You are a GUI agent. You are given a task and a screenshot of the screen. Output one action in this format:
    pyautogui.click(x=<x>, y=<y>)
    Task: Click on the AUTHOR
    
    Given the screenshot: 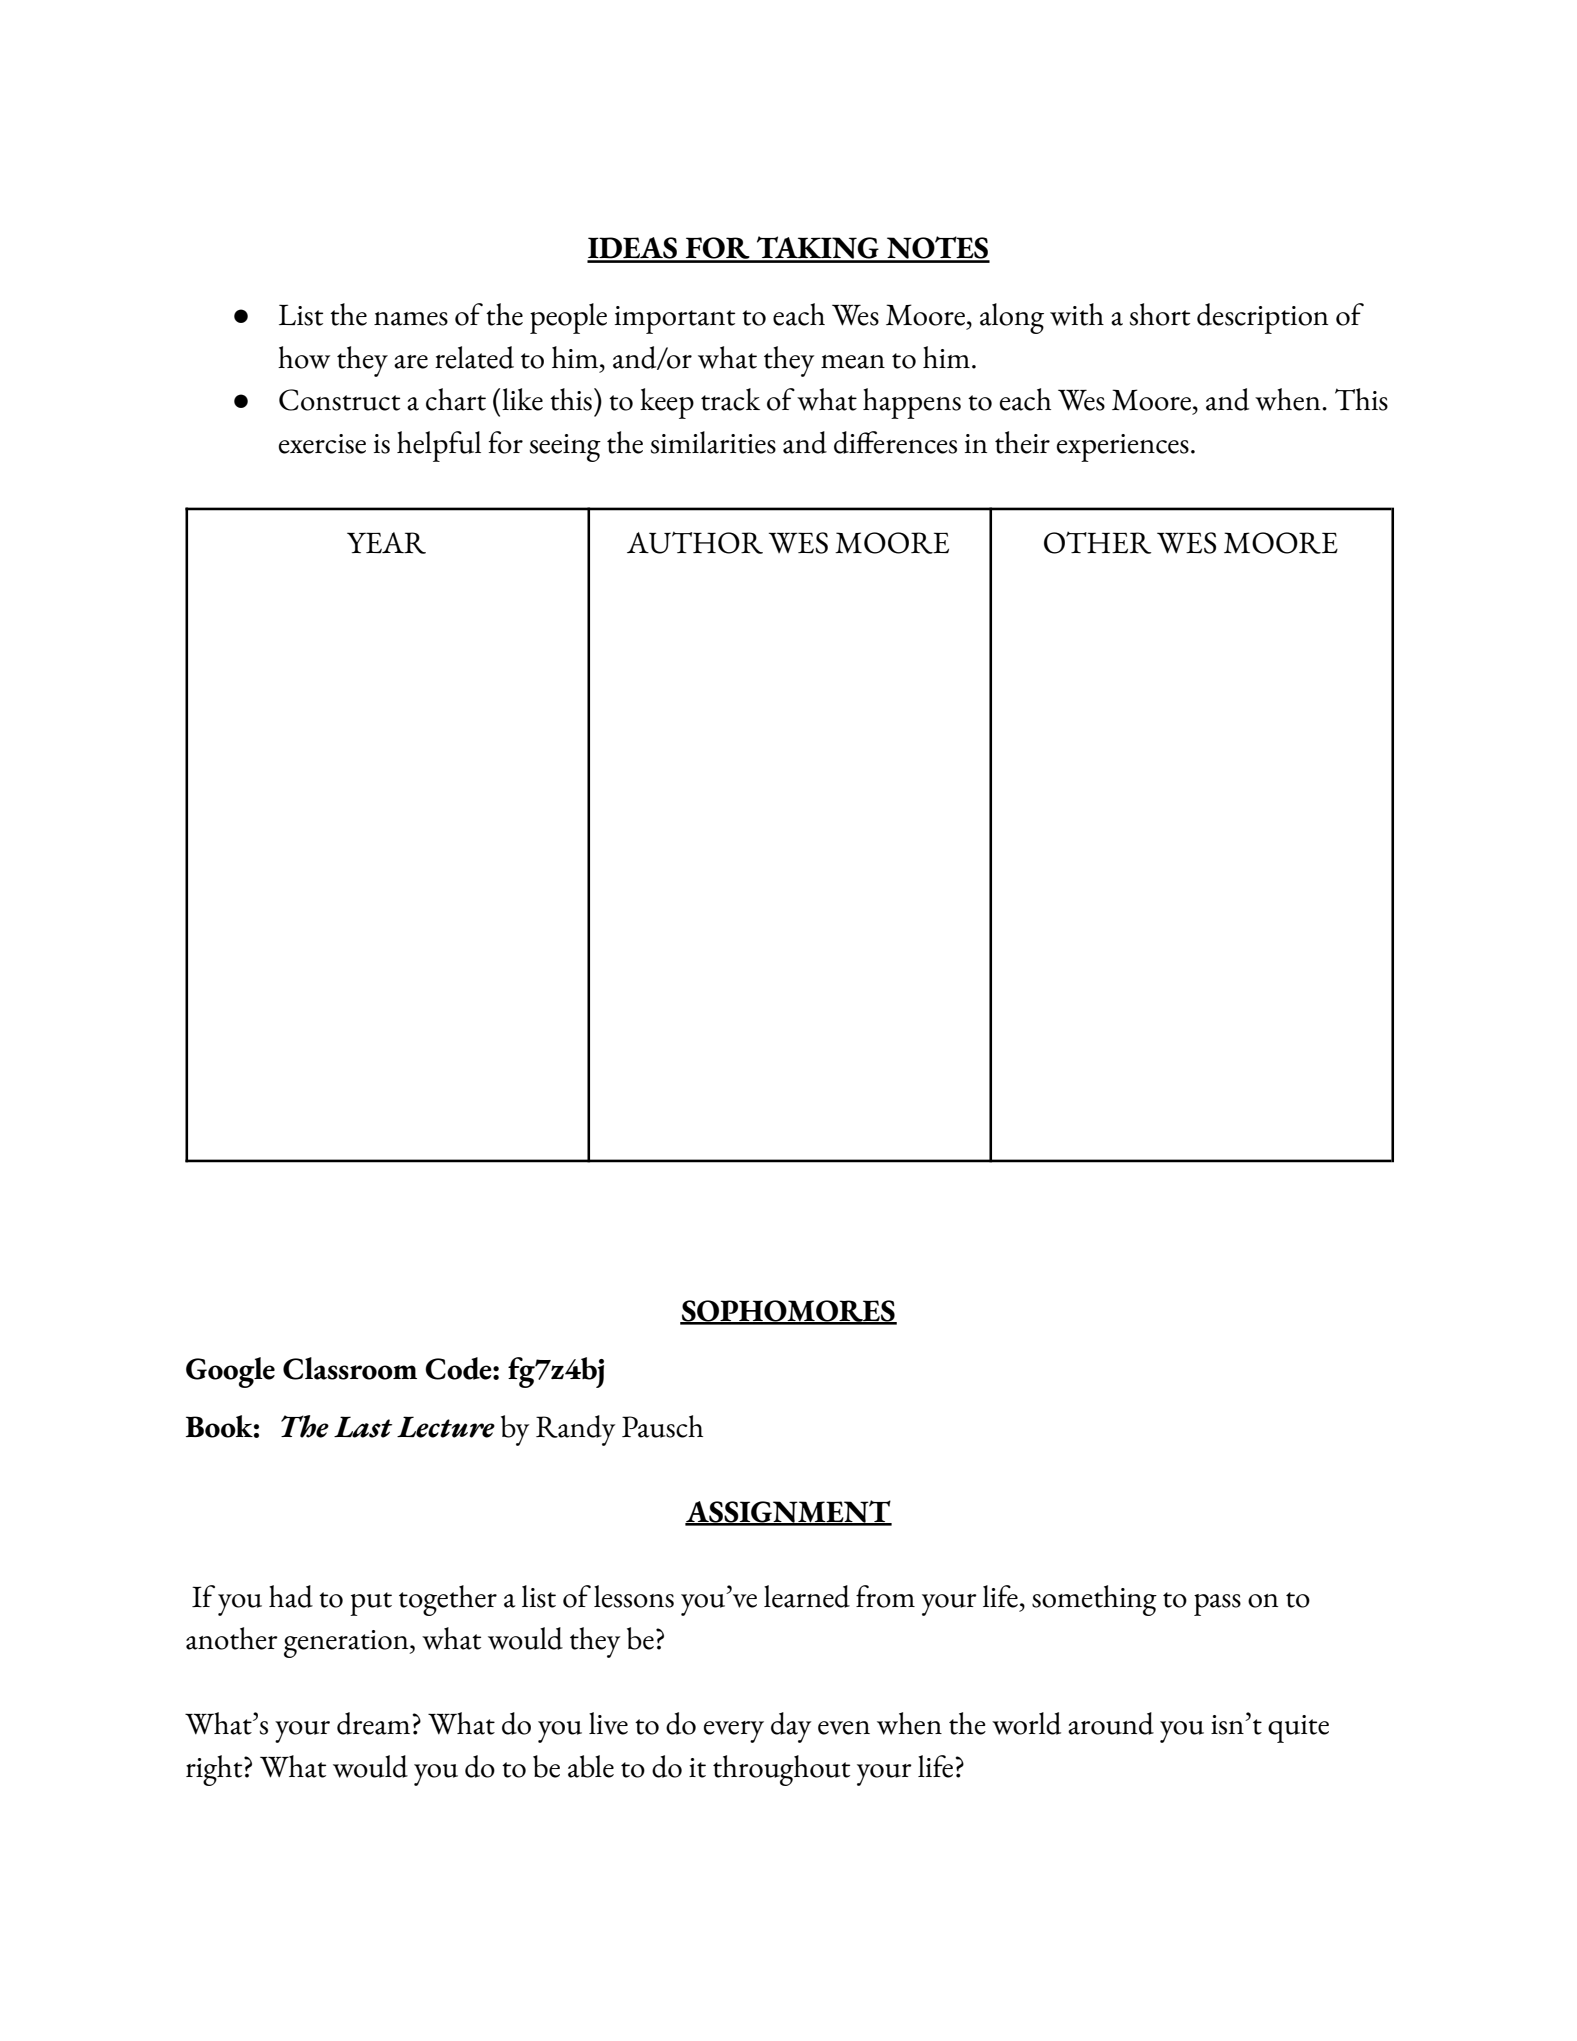 What is the action you would take?
    pyautogui.click(x=695, y=542)
